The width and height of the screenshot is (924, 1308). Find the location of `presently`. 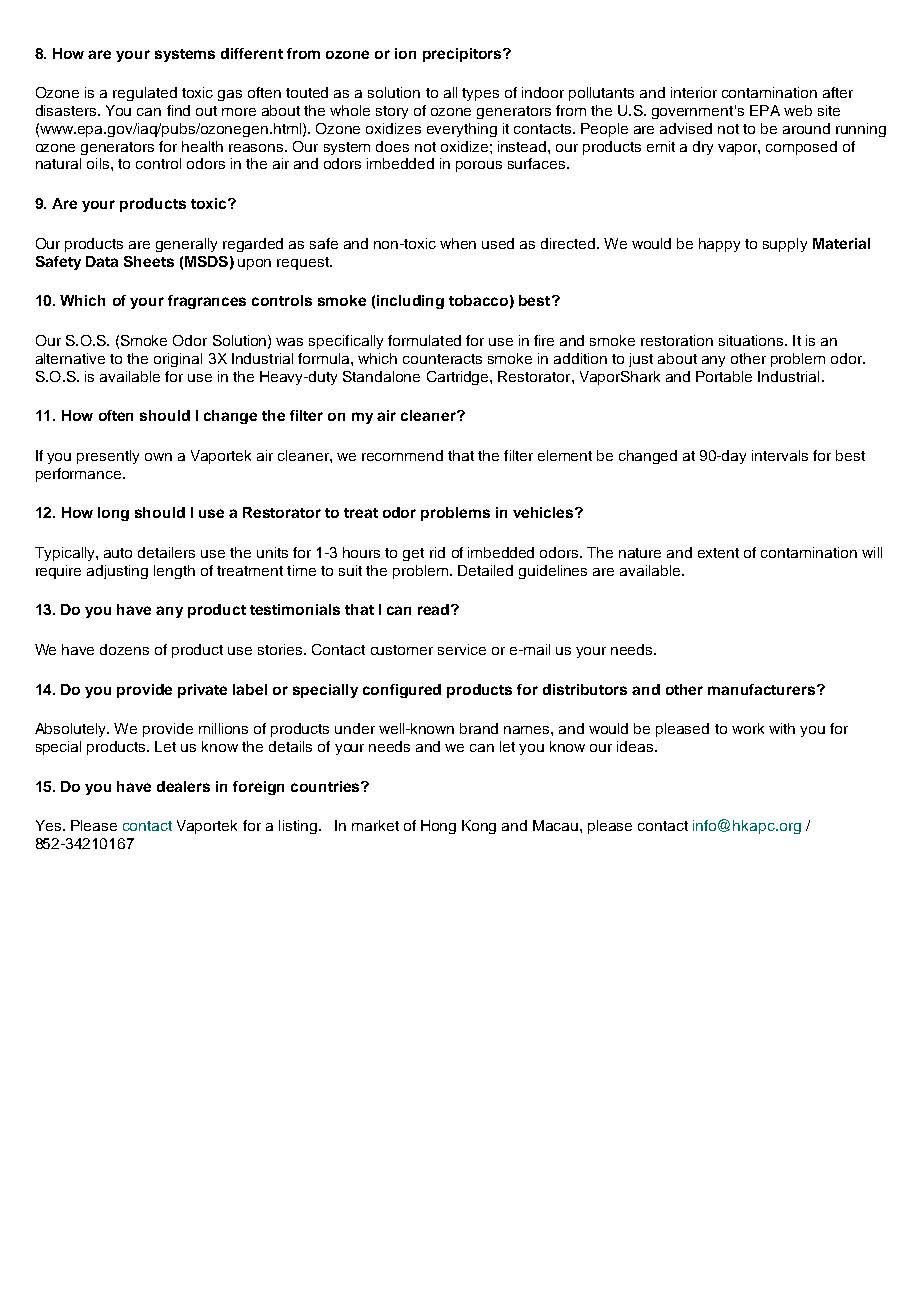

presently is located at coordinates (108, 457).
